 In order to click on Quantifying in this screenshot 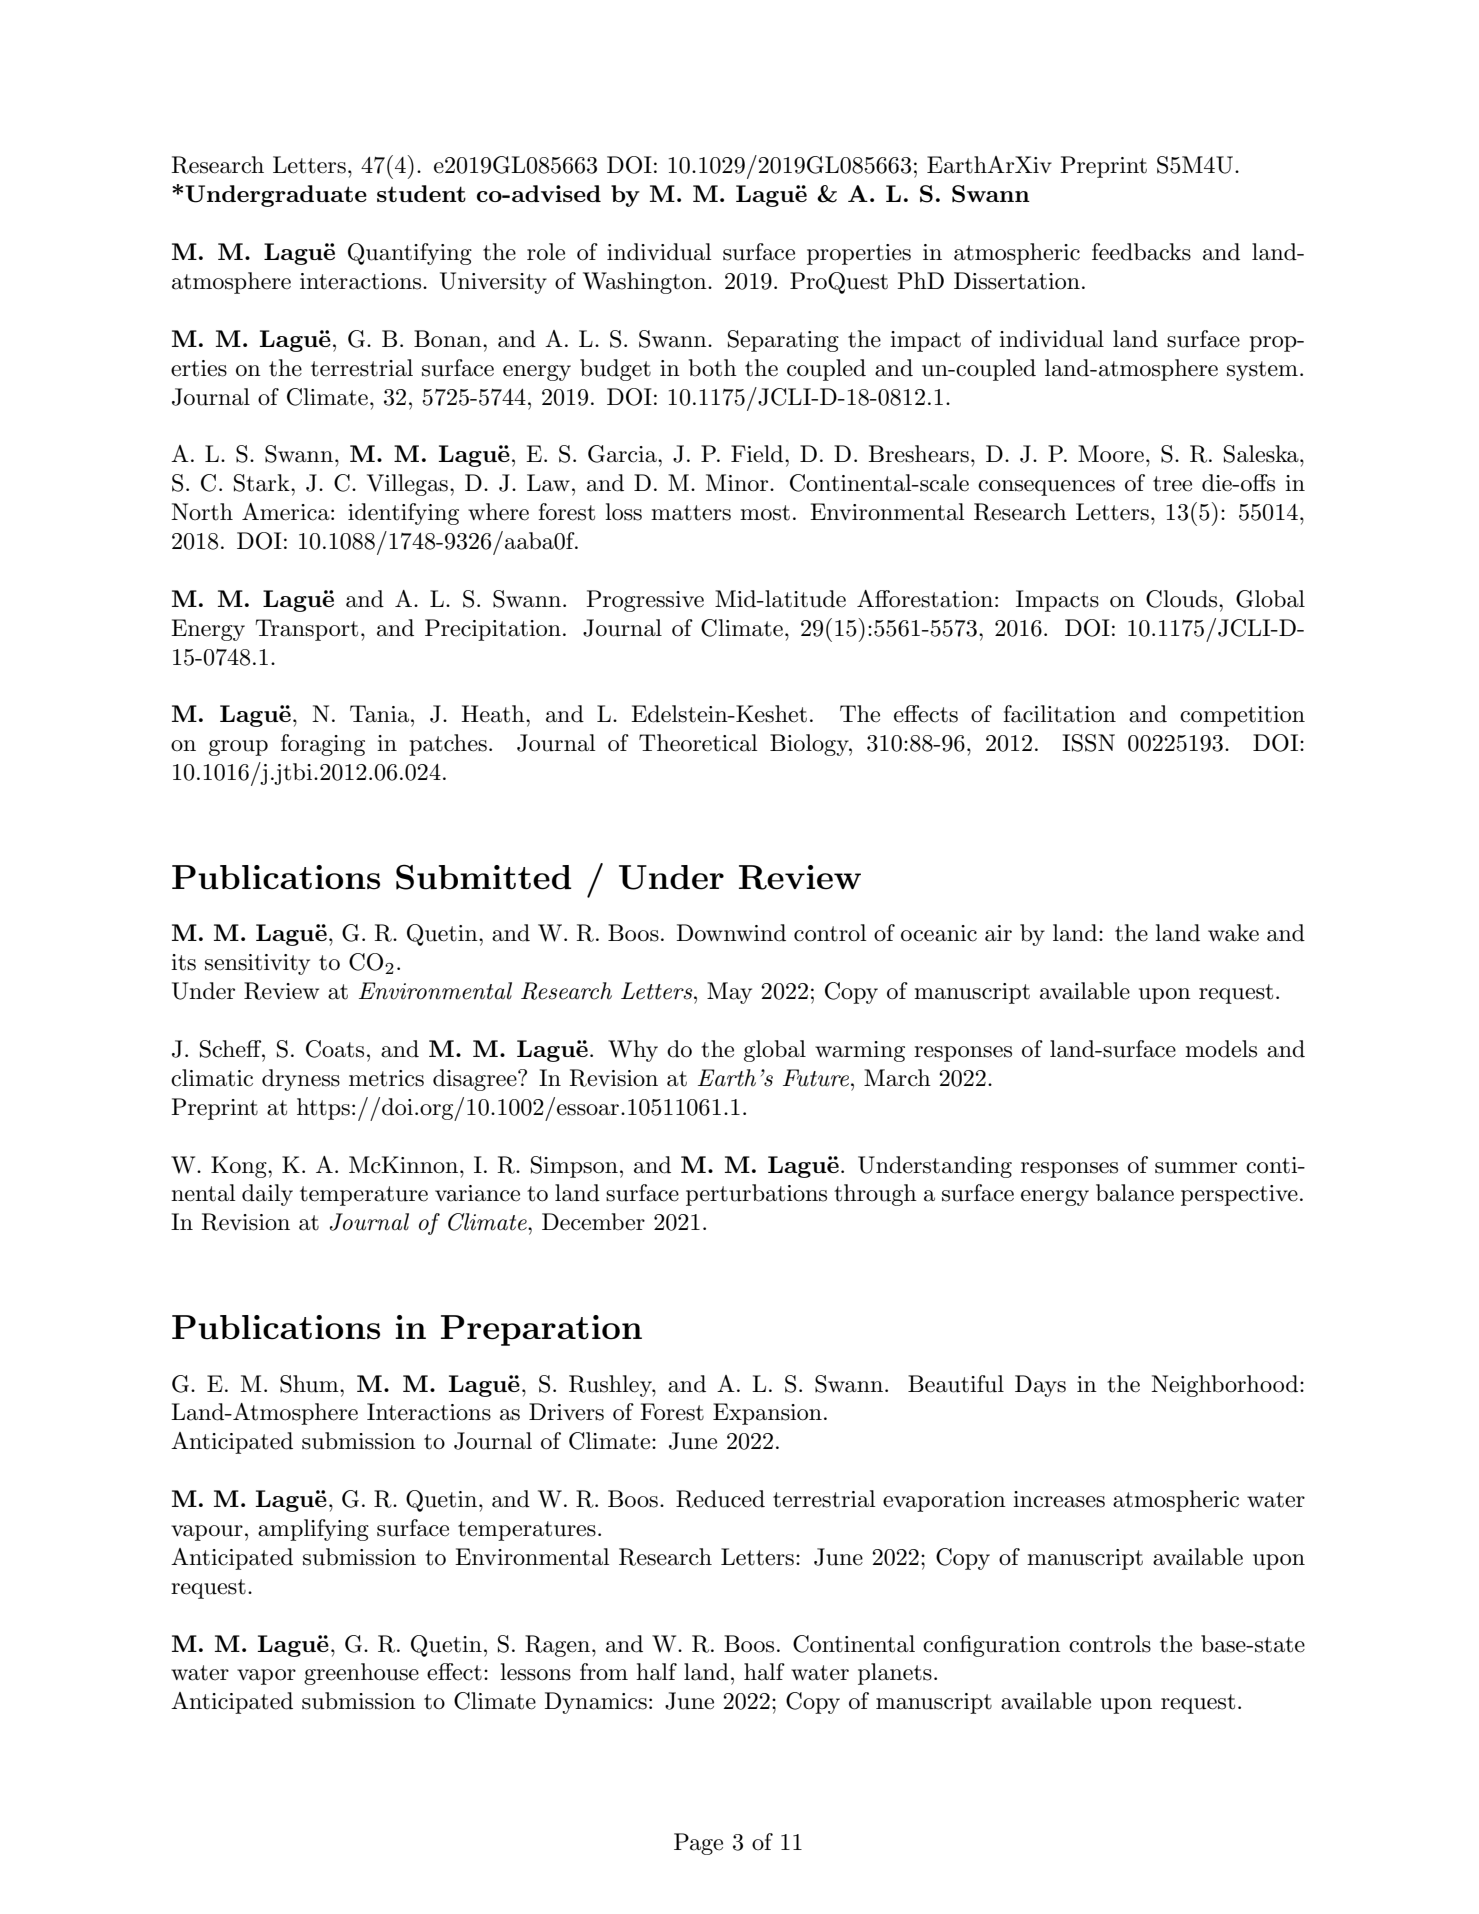, I will do `click(410, 254)`.
